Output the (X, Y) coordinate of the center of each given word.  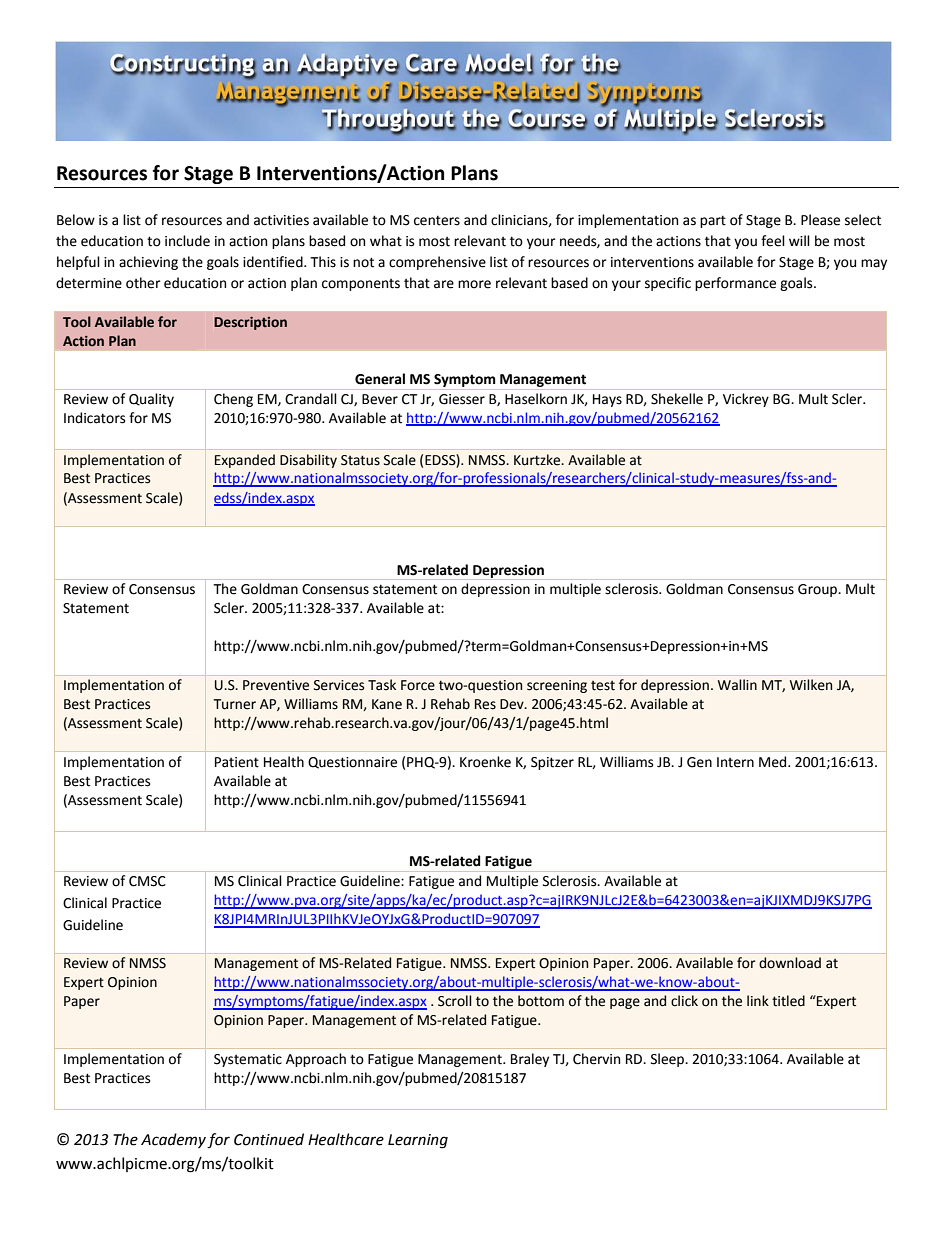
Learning (418, 1141)
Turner (234, 704)
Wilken (811, 685)
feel (773, 241)
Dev (513, 704)
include (187, 241)
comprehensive (437, 263)
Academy (173, 1140)
